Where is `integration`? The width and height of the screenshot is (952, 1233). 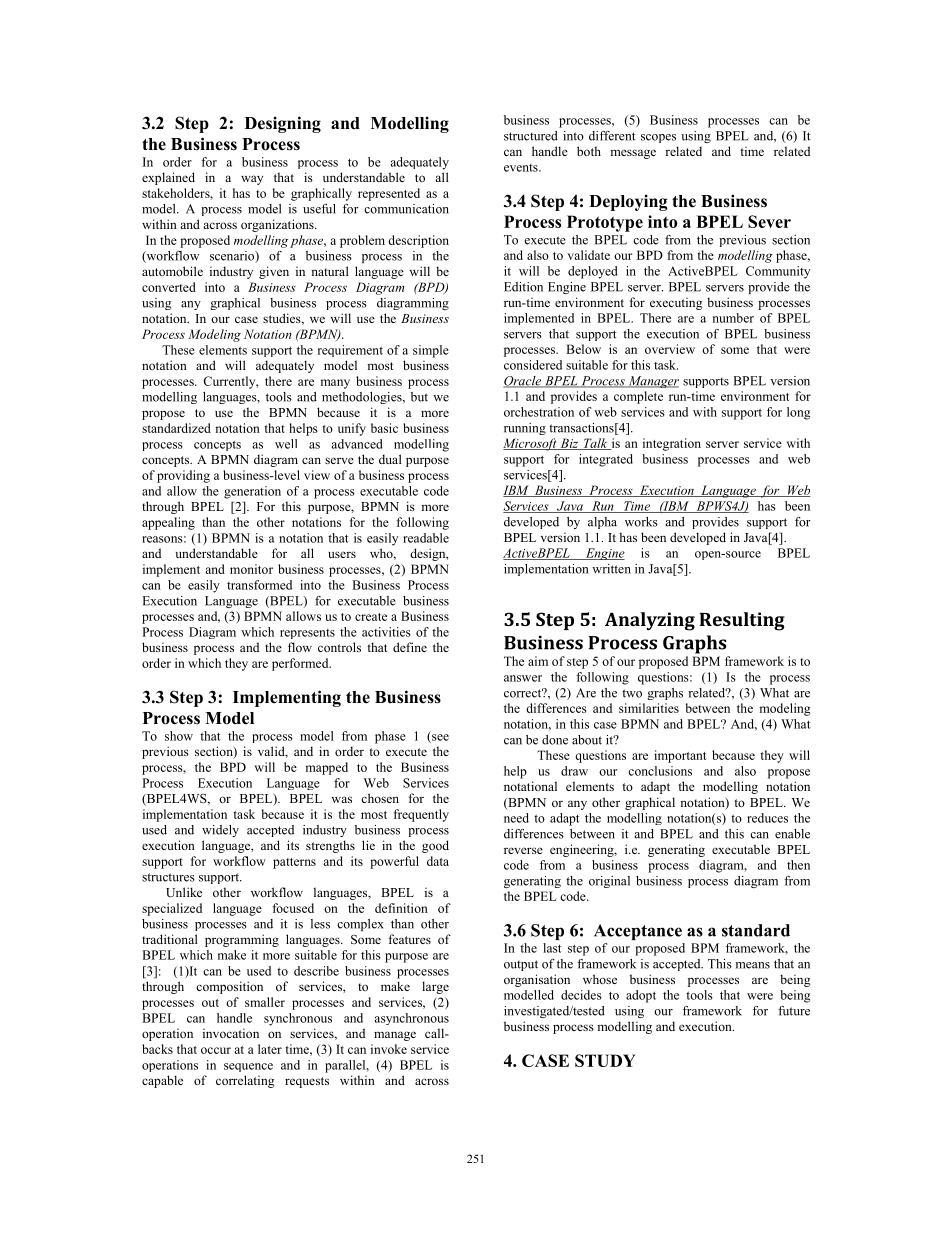 integration is located at coordinates (672, 444).
